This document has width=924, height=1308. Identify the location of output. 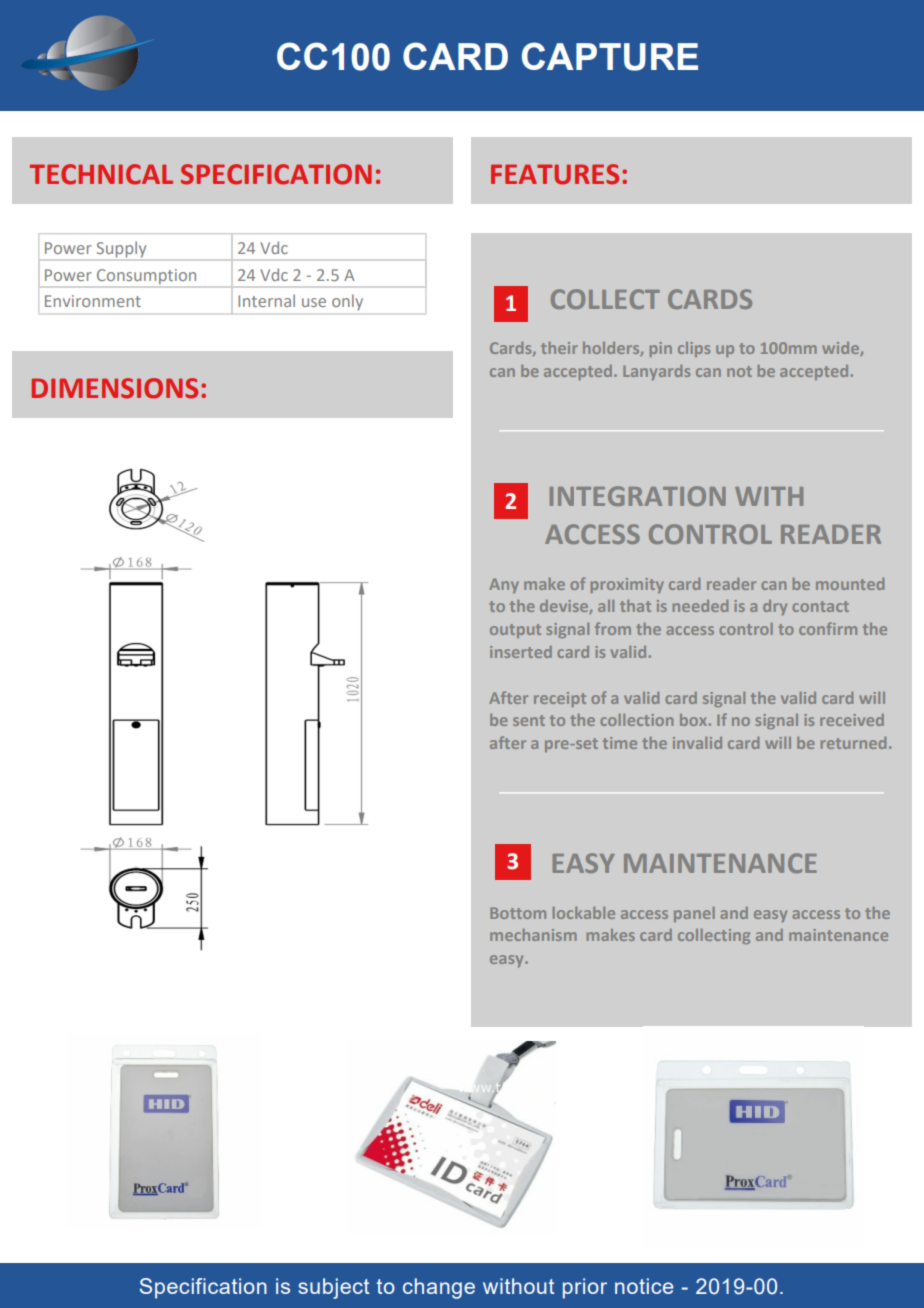
(515, 631).
